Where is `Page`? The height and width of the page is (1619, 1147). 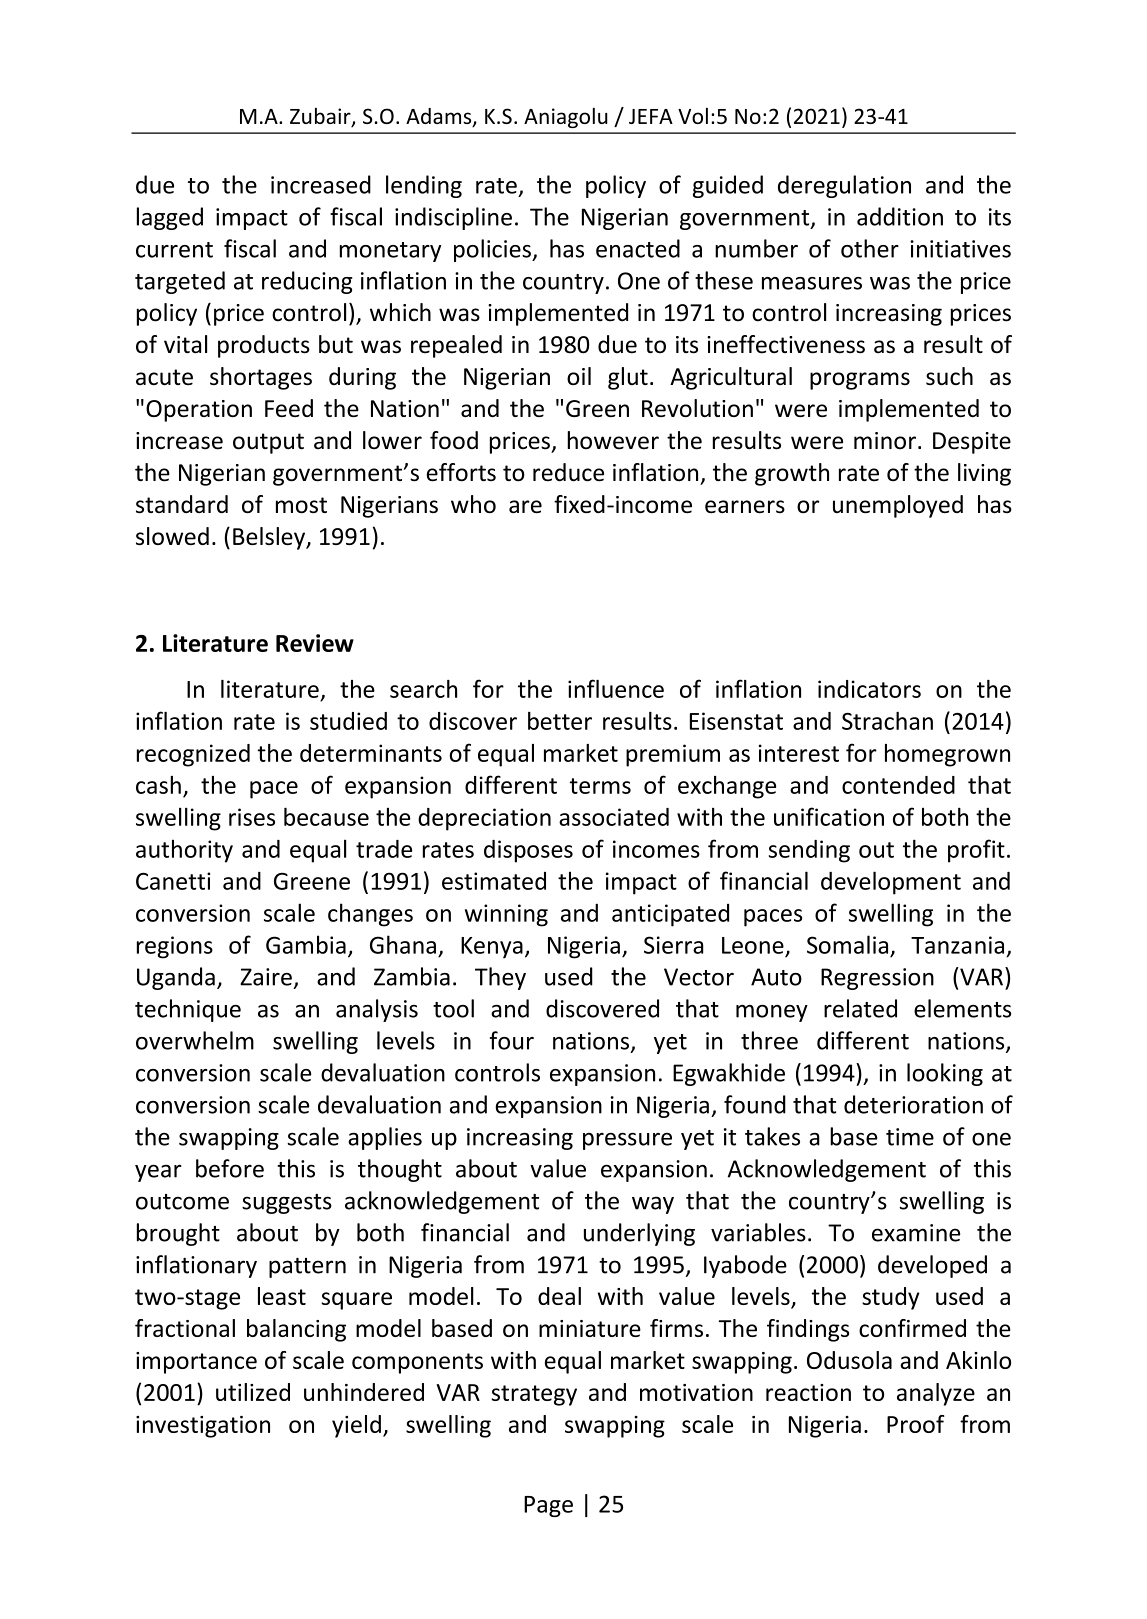 Page is located at coordinates (548, 1506).
